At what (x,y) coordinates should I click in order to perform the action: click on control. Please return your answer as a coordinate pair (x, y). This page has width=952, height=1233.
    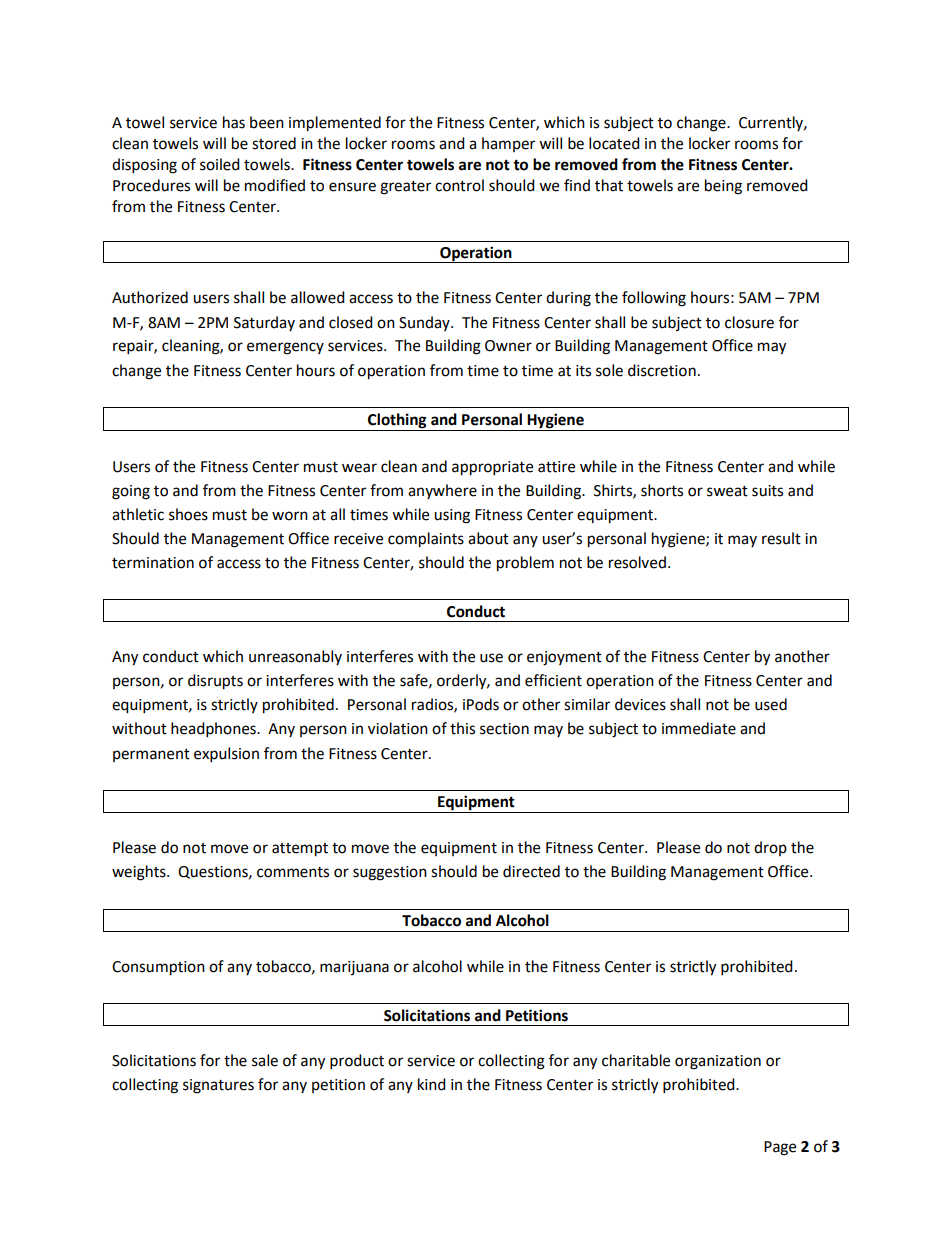
    Looking at the image, I should click on (459, 185).
